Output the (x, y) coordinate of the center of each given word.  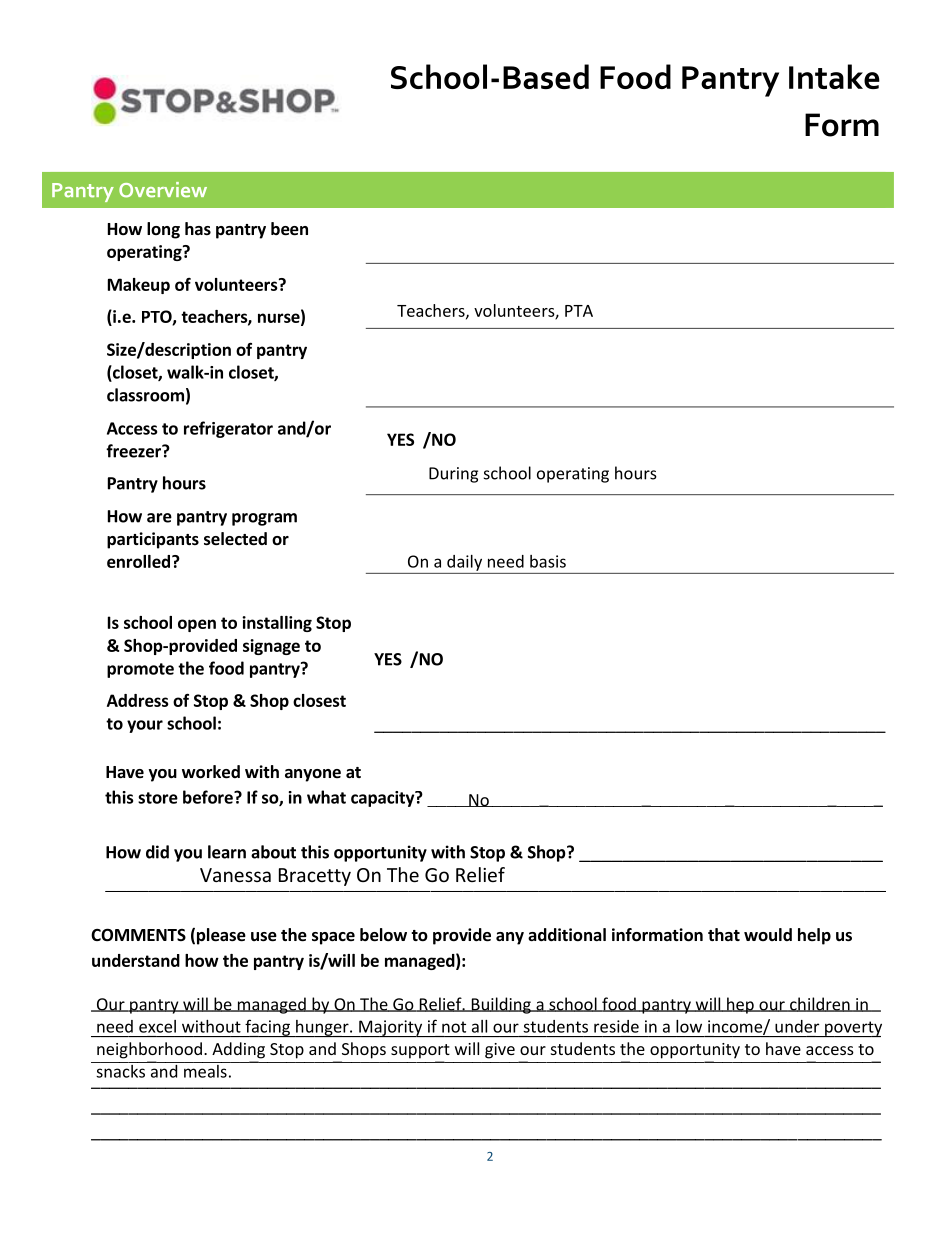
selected (235, 539)
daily (464, 563)
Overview (163, 190)
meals (205, 1070)
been (289, 229)
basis (548, 561)
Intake (834, 76)
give (500, 1051)
